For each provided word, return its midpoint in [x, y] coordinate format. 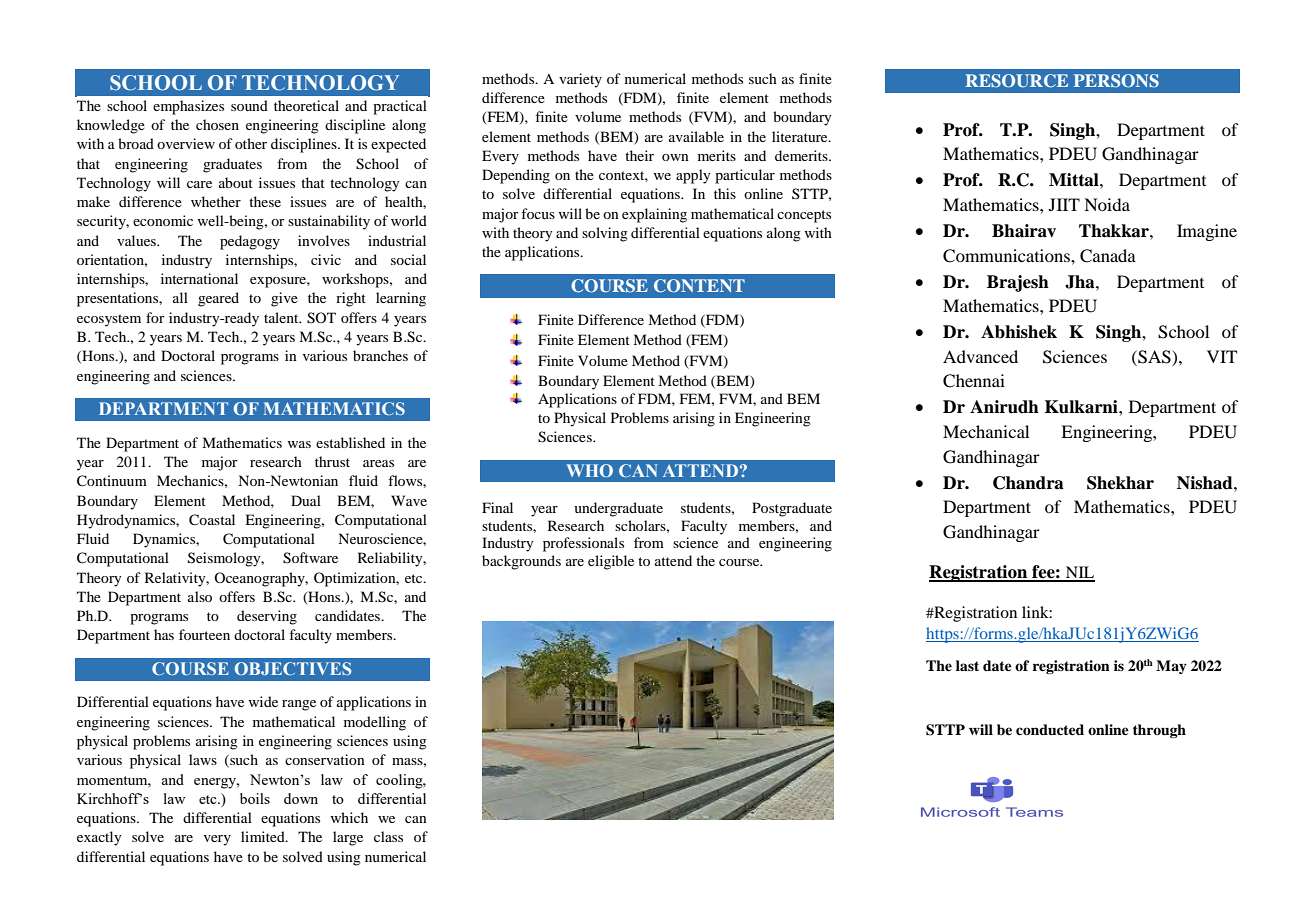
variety [580, 80]
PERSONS [1116, 81]
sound [249, 105]
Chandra [1028, 483]
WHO [589, 470]
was [299, 444]
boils [255, 798]
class [388, 836]
